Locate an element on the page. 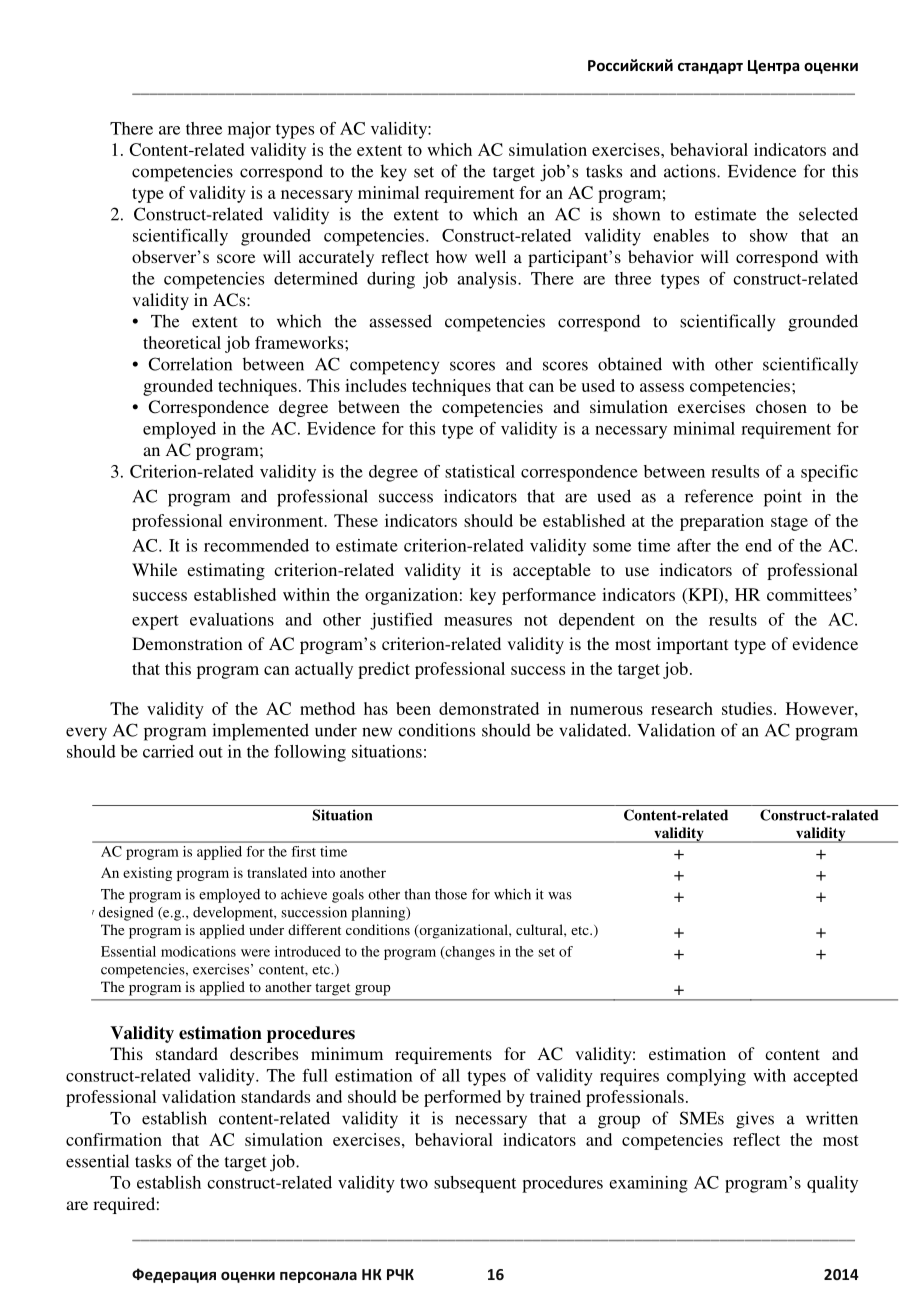  was is located at coordinates (560, 896).
